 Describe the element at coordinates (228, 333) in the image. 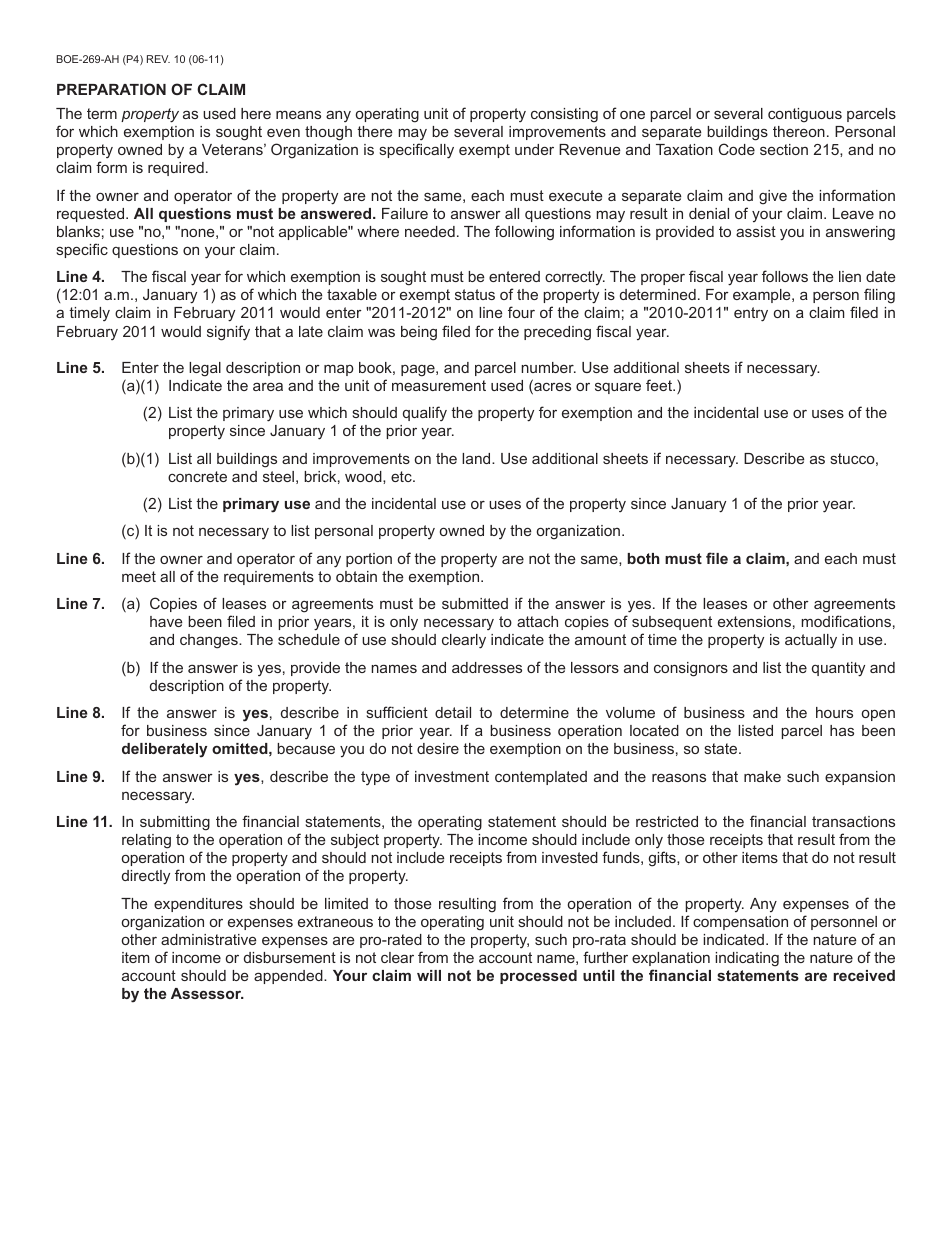

I see `signify` at that location.
